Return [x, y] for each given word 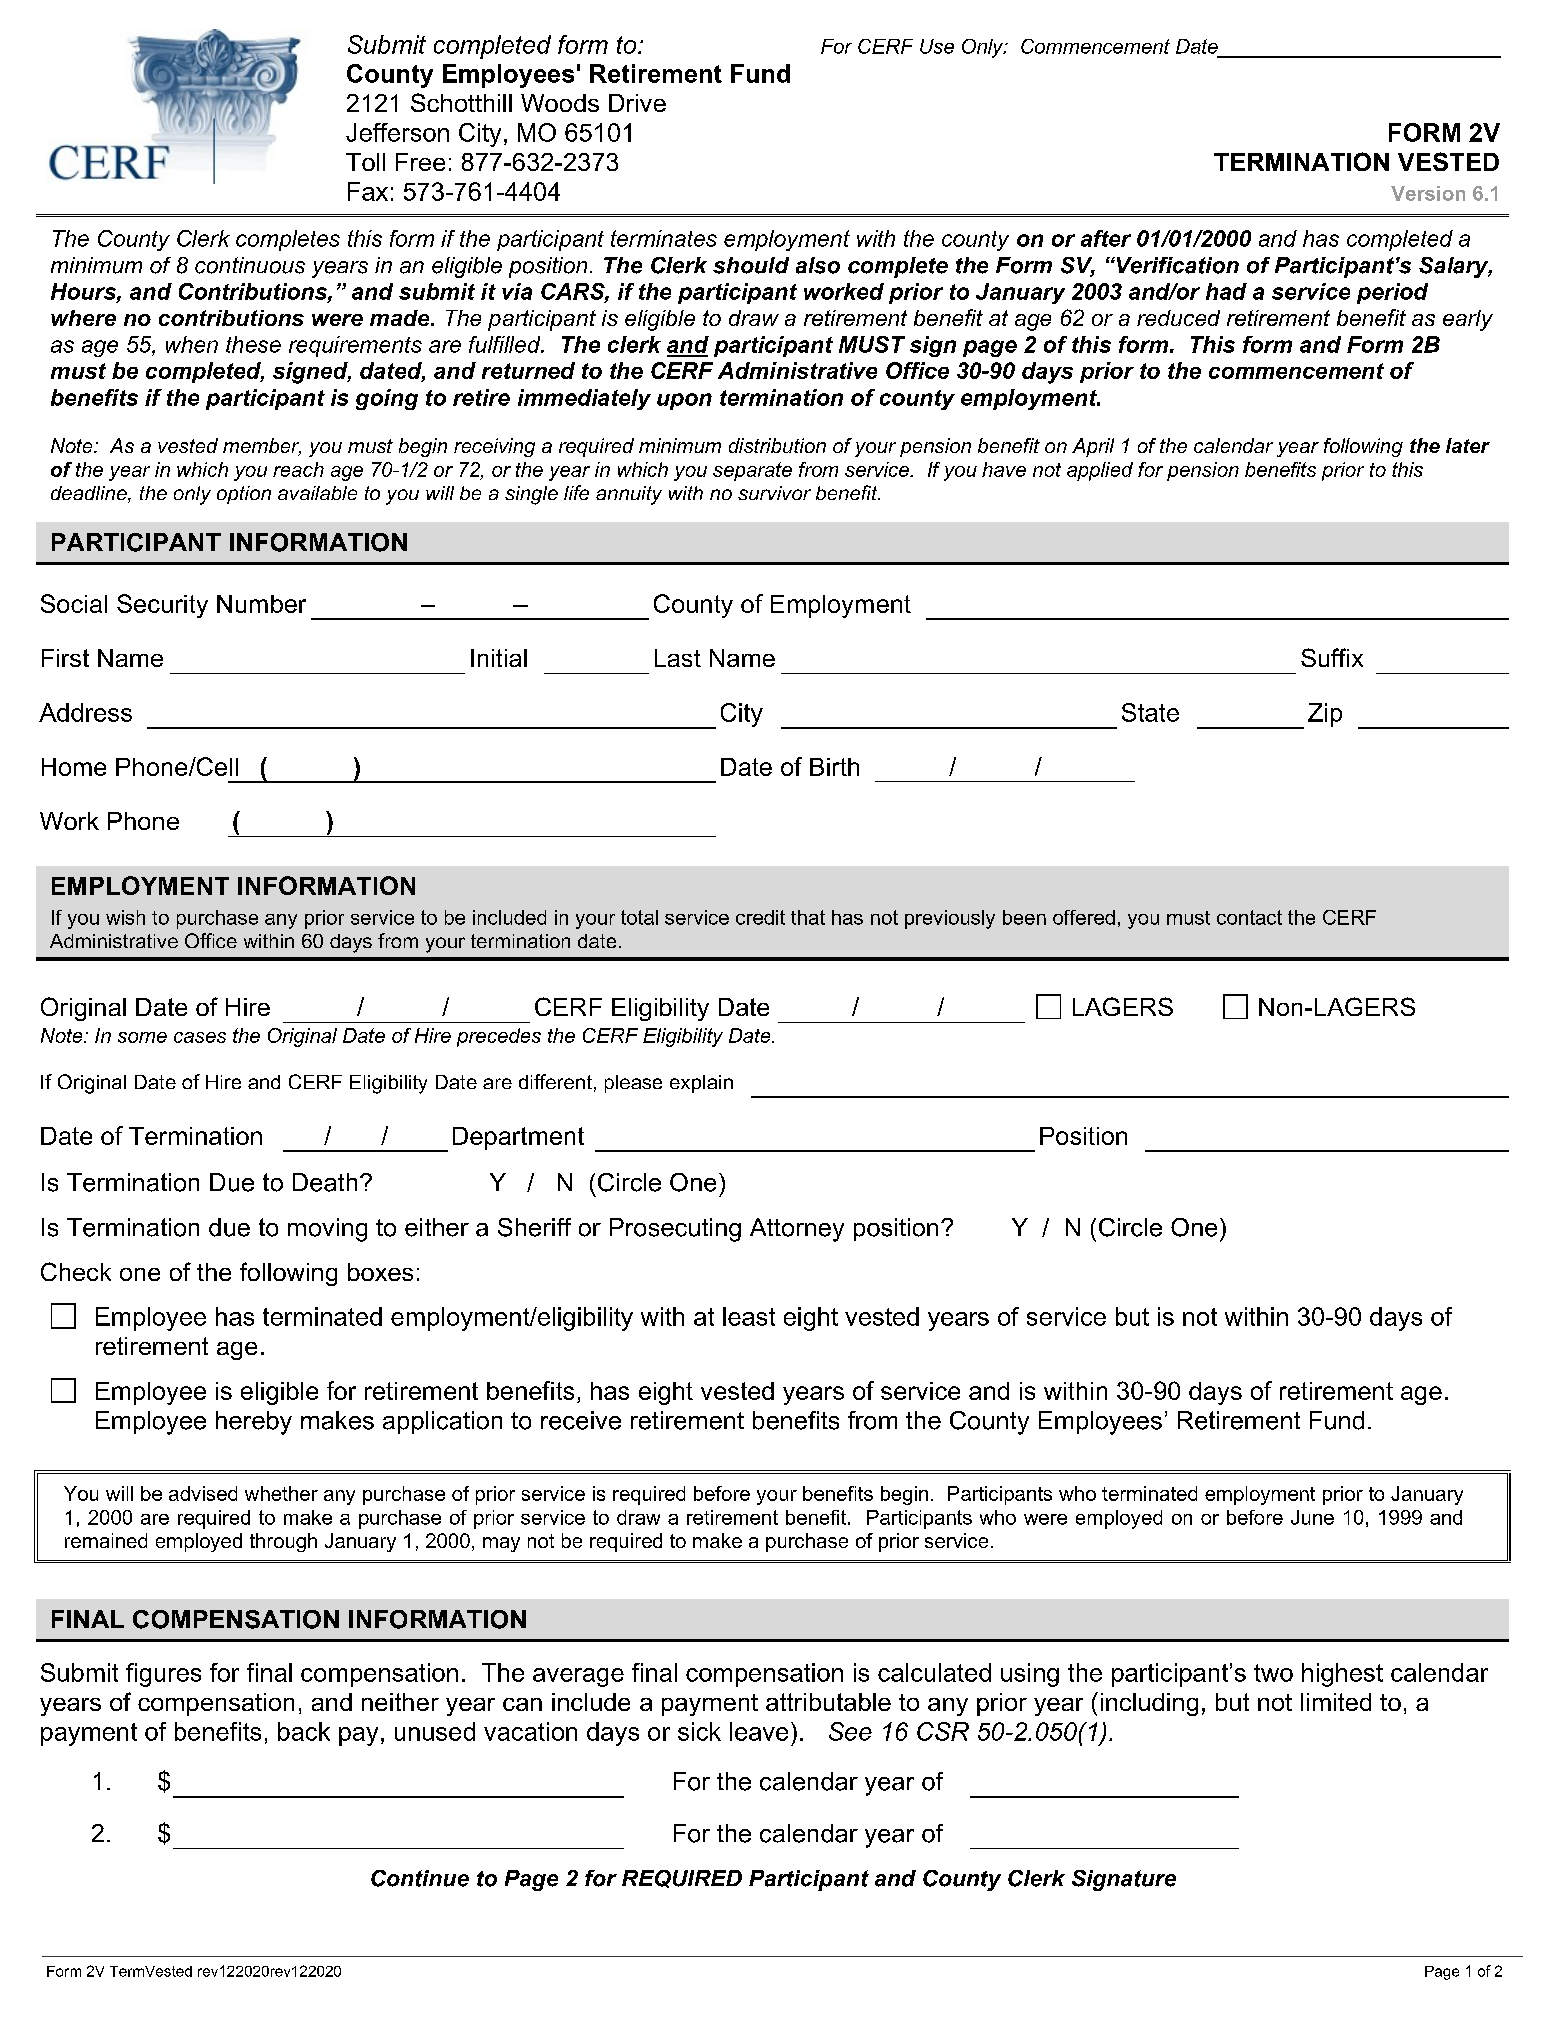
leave [759, 1731]
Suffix [1332, 657]
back [304, 1731]
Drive [637, 103]
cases [200, 1037]
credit [760, 917]
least [749, 1316]
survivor [774, 493]
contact [1249, 917]
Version [1428, 193]
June [1312, 1517]
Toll [365, 162]
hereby [254, 1423]
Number [261, 604]
